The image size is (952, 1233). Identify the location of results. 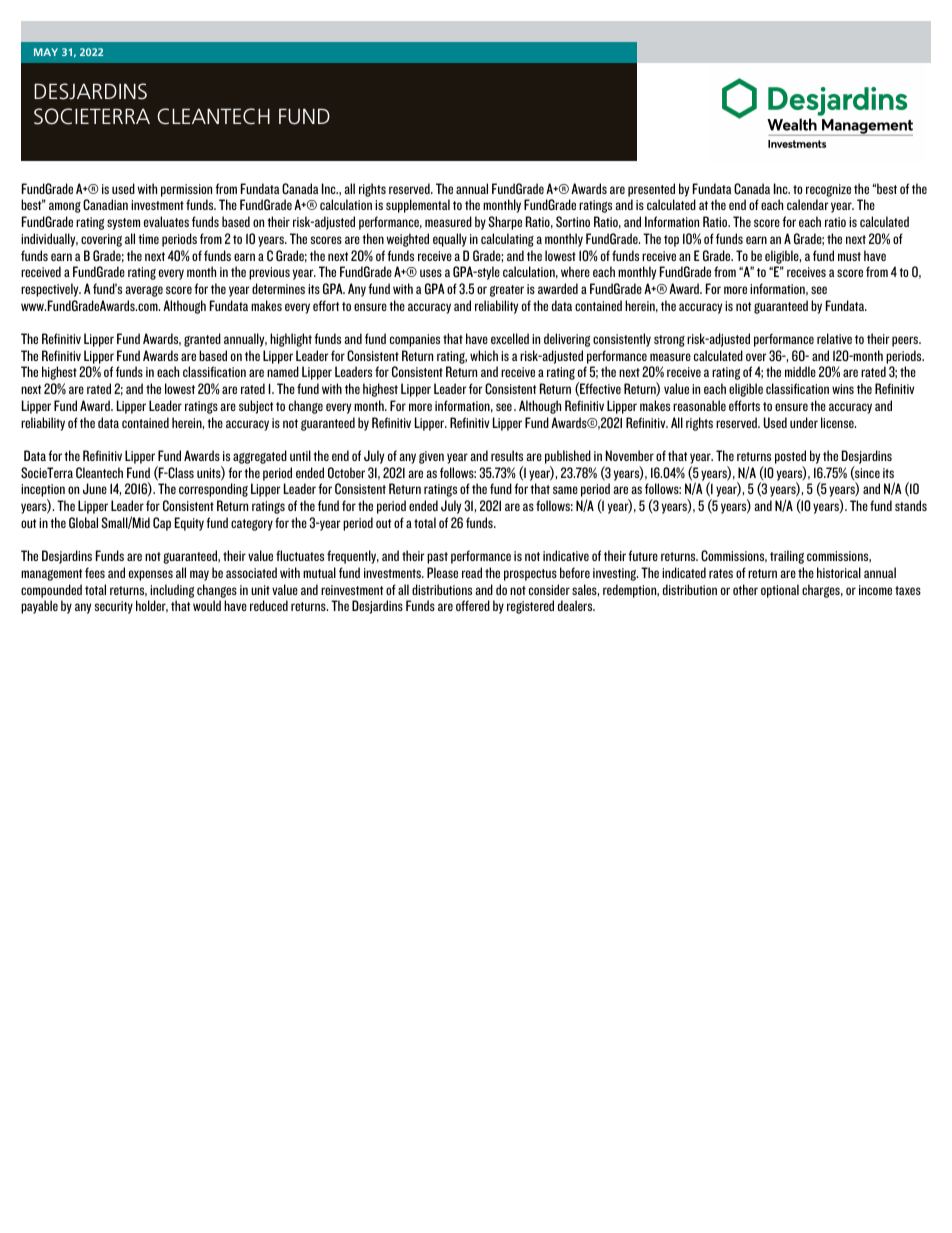
(507, 455).
